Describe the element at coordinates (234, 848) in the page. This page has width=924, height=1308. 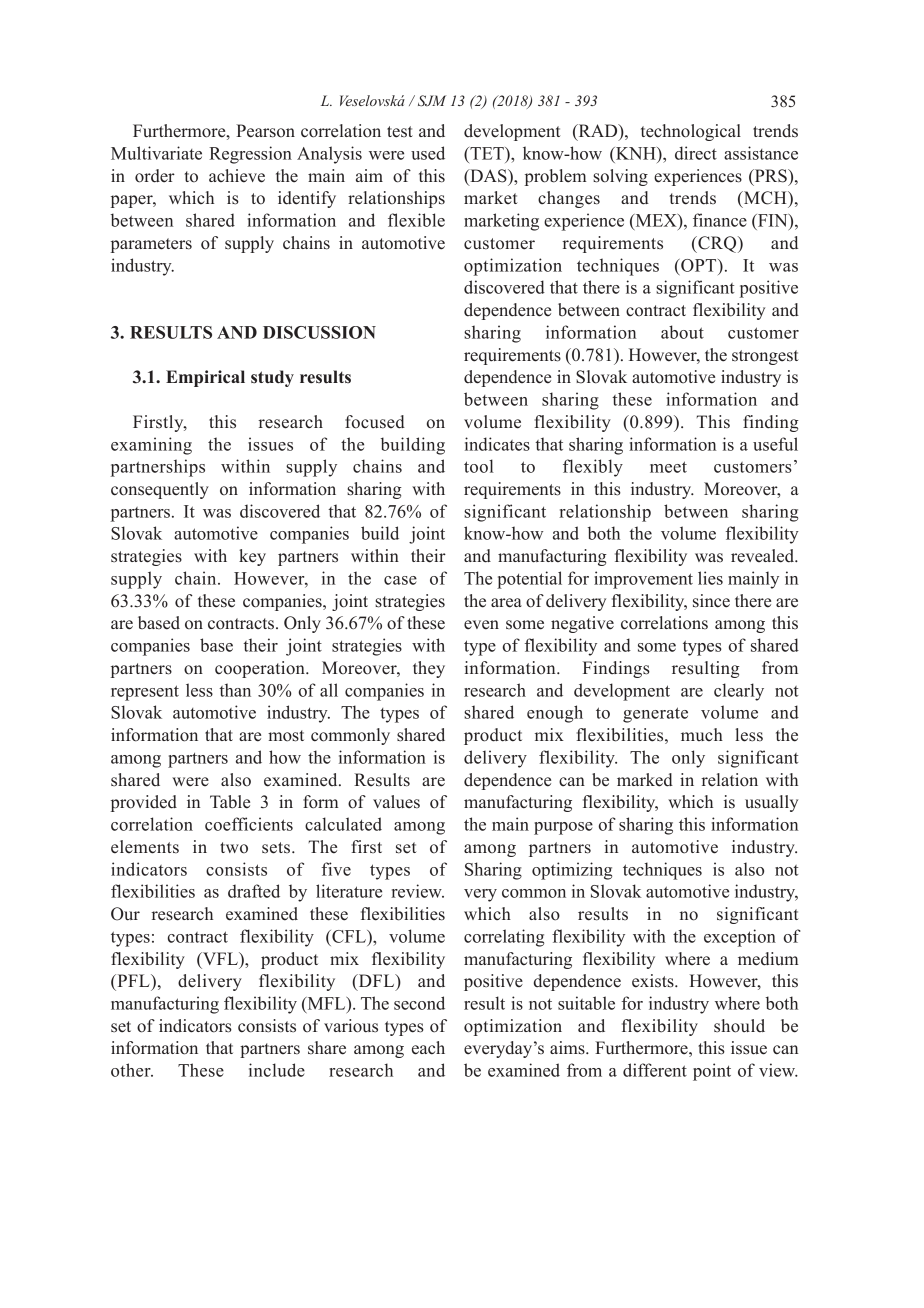
I see `two` at that location.
